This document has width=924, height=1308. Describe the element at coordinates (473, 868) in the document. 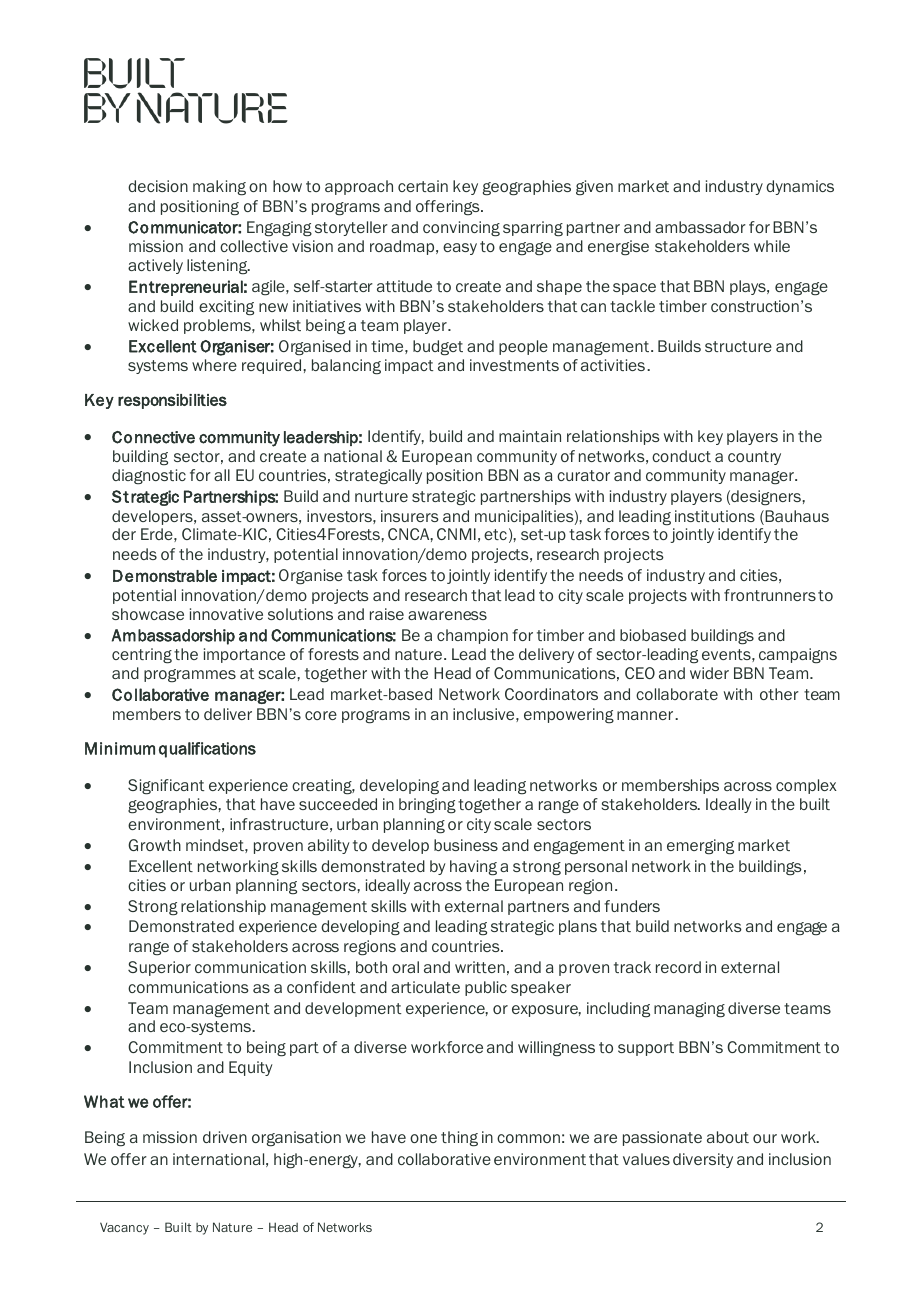

I see `having` at that location.
